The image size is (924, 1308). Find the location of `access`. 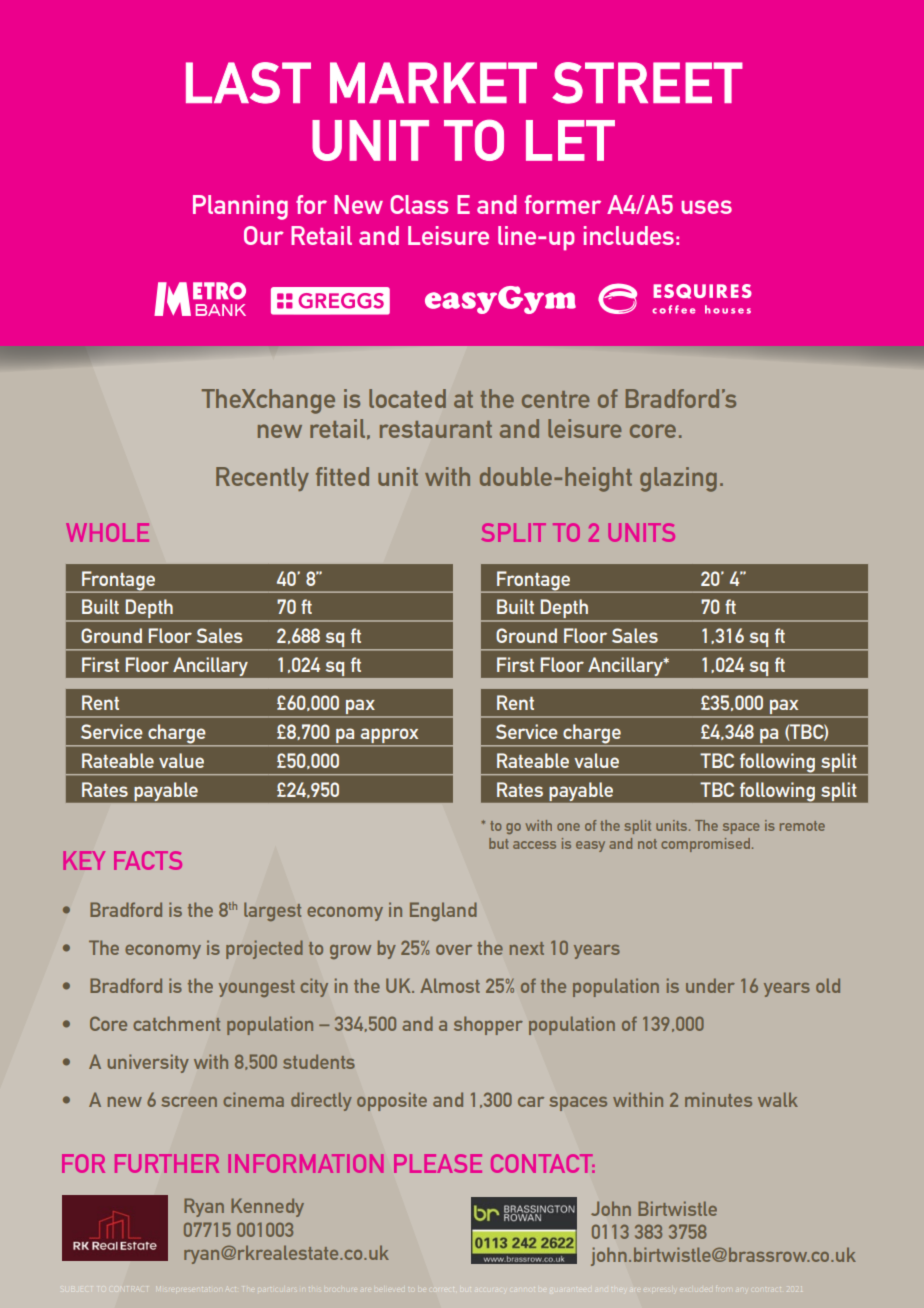

access is located at coordinates (534, 845).
